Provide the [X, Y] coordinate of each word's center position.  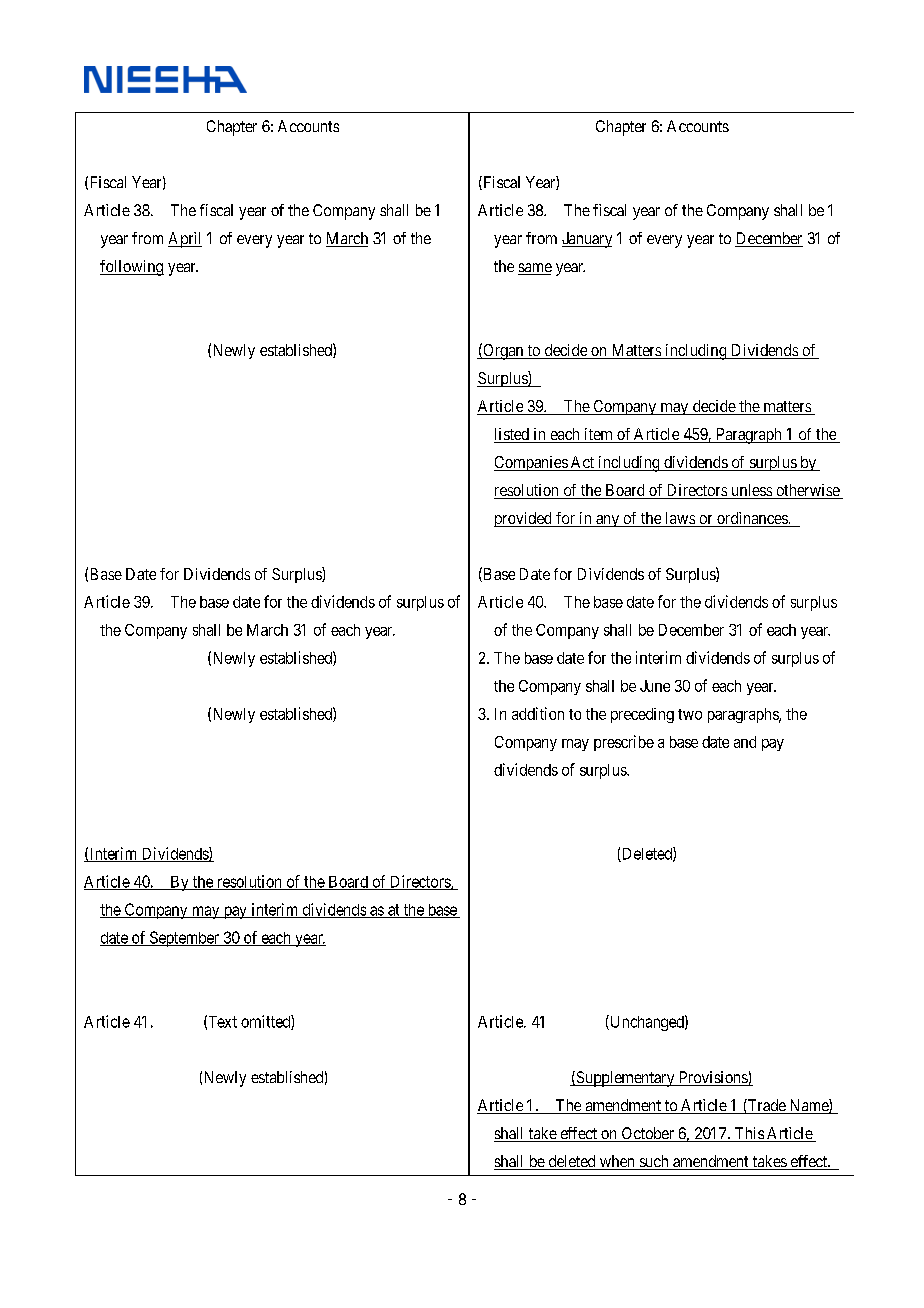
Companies [531, 463]
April [185, 240]
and [745, 742]
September [184, 939]
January [587, 240]
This [748, 1134]
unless [751, 491]
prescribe [624, 743]
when [617, 1162]
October [647, 1134]
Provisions [712, 1078]
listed [512, 435]
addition [538, 713]
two [690, 714]
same [535, 269]
